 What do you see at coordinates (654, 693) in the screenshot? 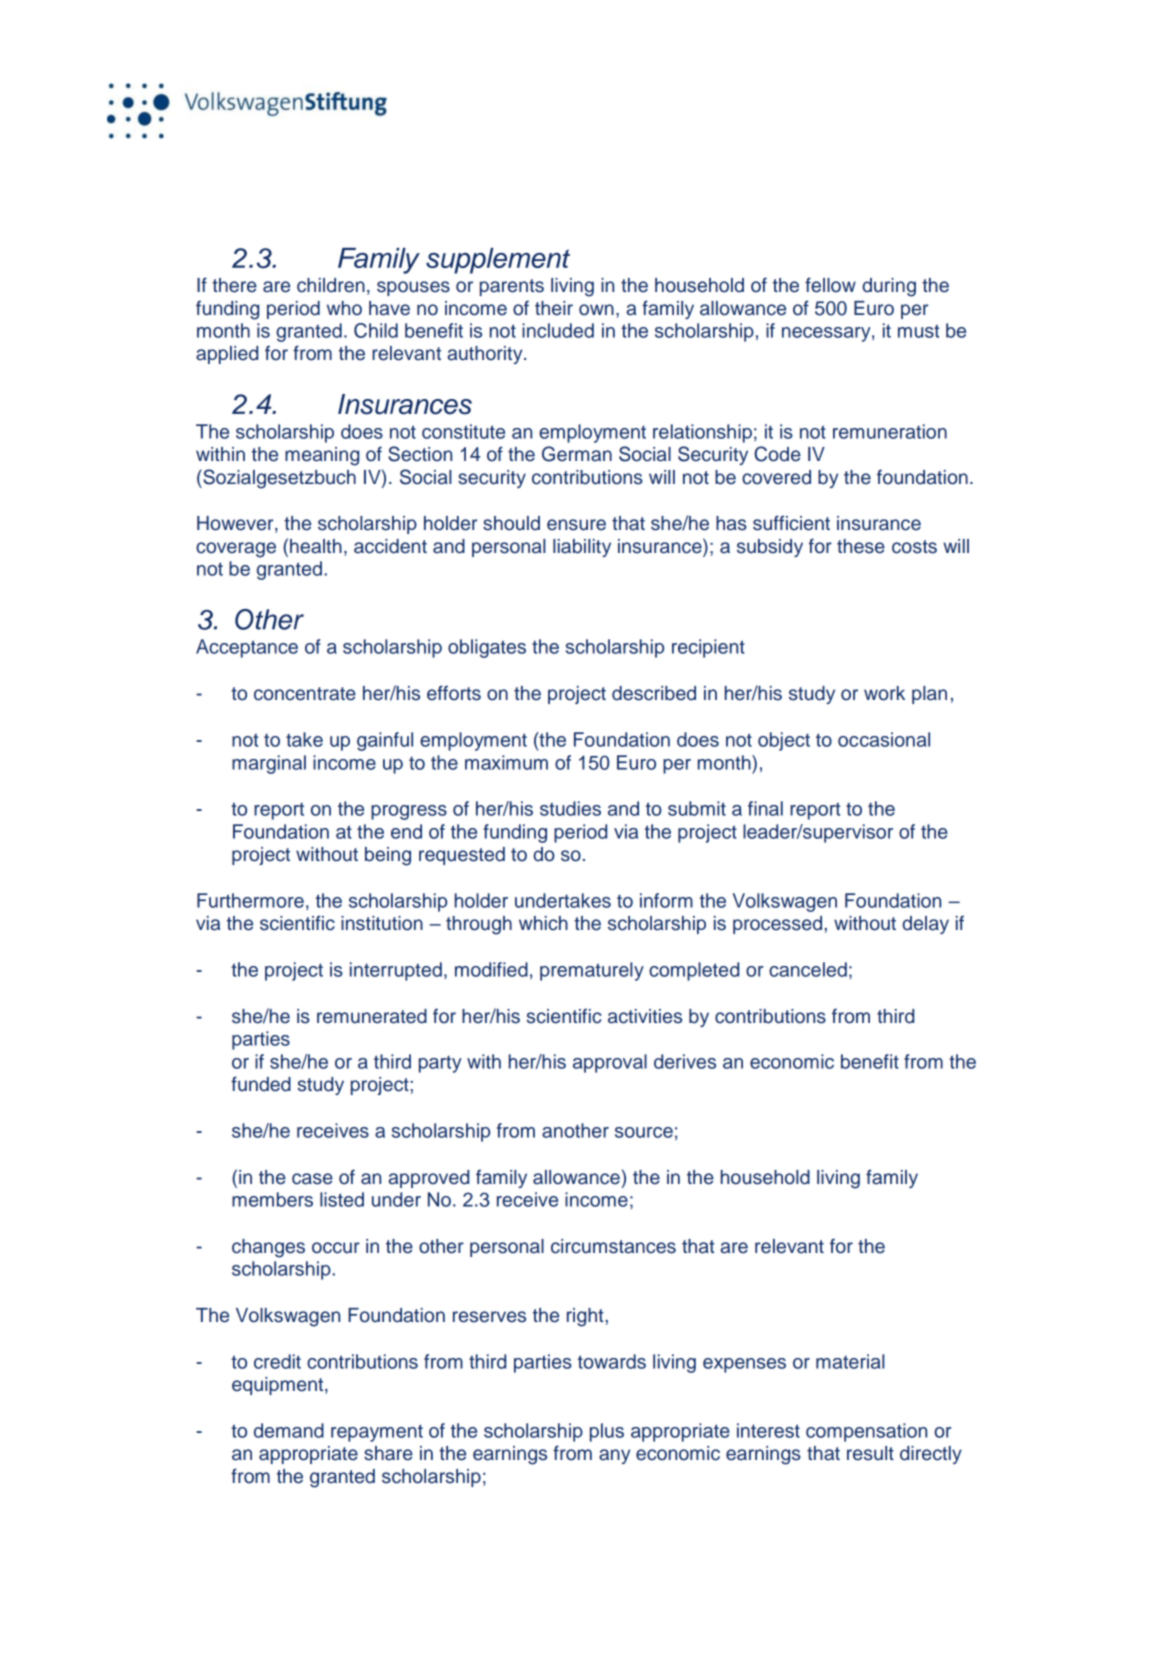
I see `described` at bounding box center [654, 693].
